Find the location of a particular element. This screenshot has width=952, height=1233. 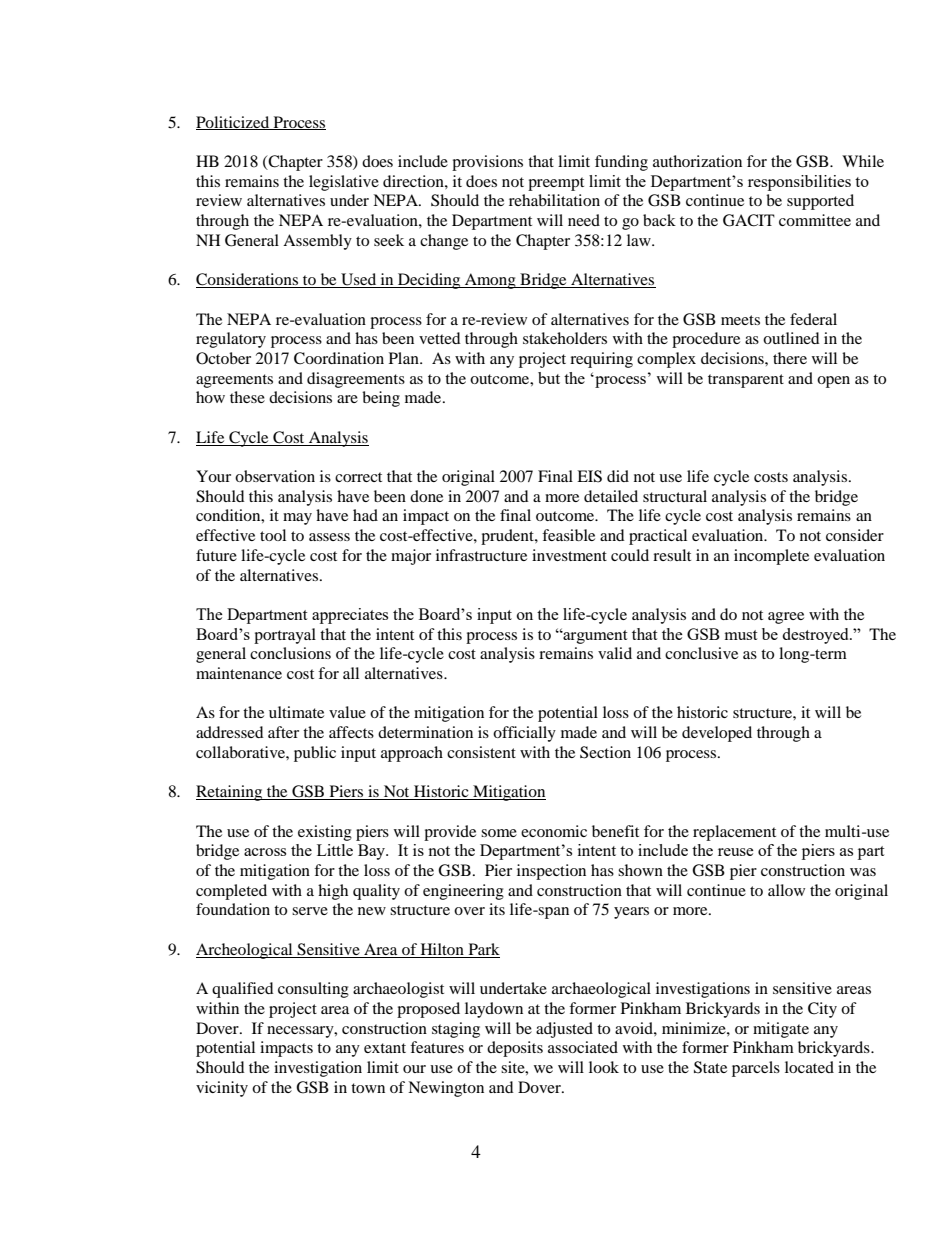

there is located at coordinates (790, 358).
